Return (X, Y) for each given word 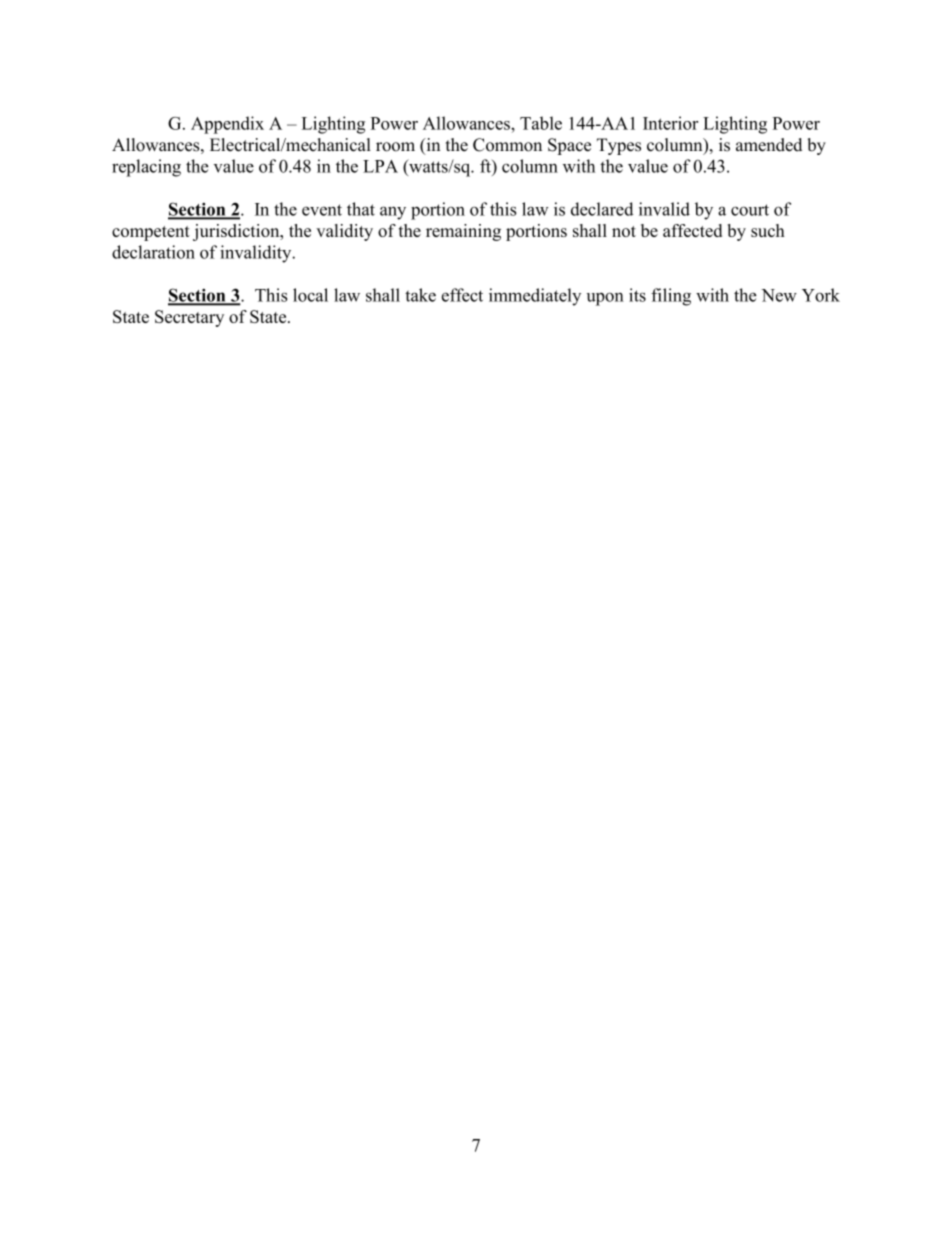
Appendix (227, 125)
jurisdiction (237, 232)
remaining (463, 232)
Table (541, 123)
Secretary (189, 318)
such (768, 230)
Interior (671, 123)
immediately (535, 297)
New (779, 295)
